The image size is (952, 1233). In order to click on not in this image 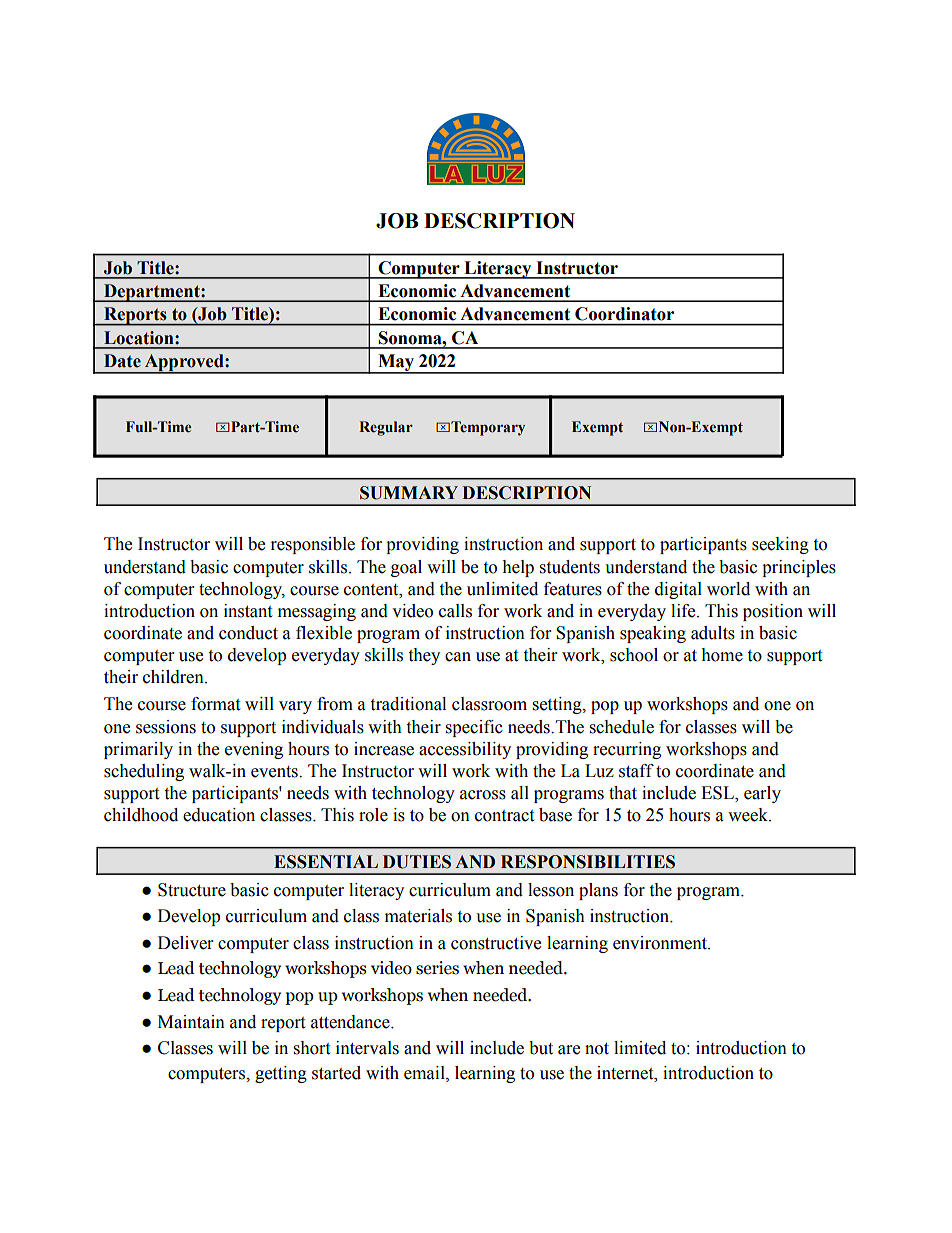, I will do `click(597, 1049)`.
